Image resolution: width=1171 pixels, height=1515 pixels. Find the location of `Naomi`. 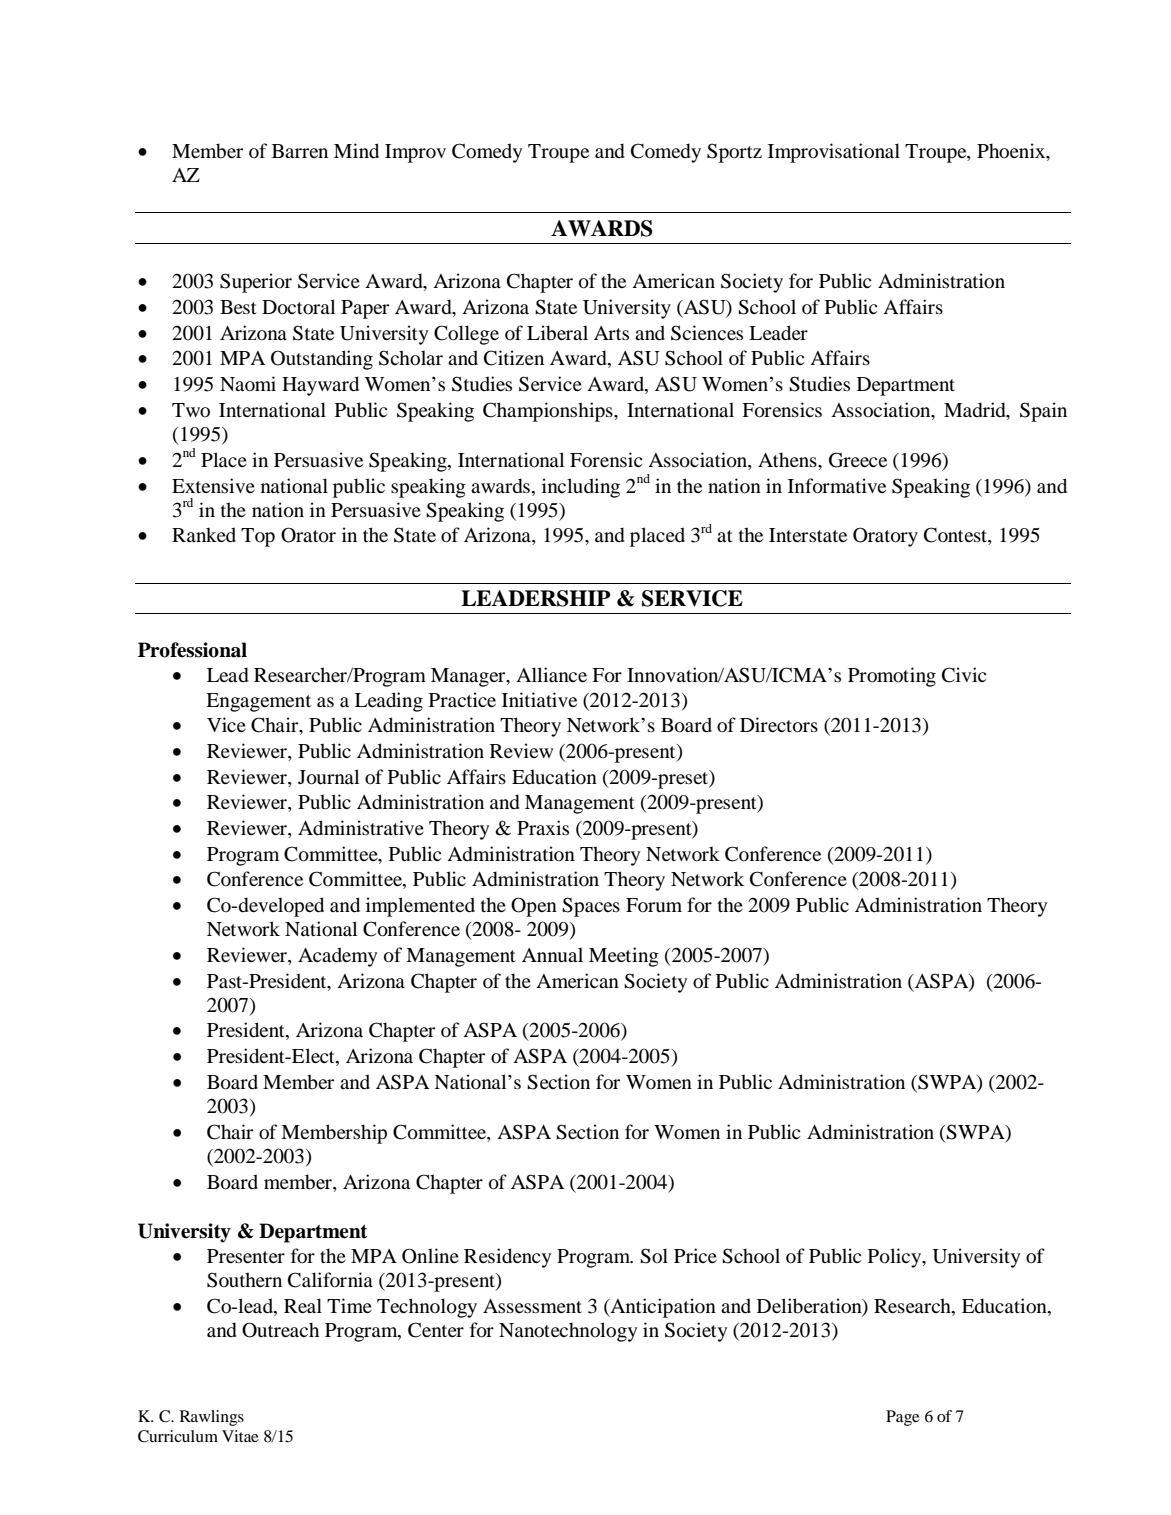

Naomi is located at coordinates (248, 384).
